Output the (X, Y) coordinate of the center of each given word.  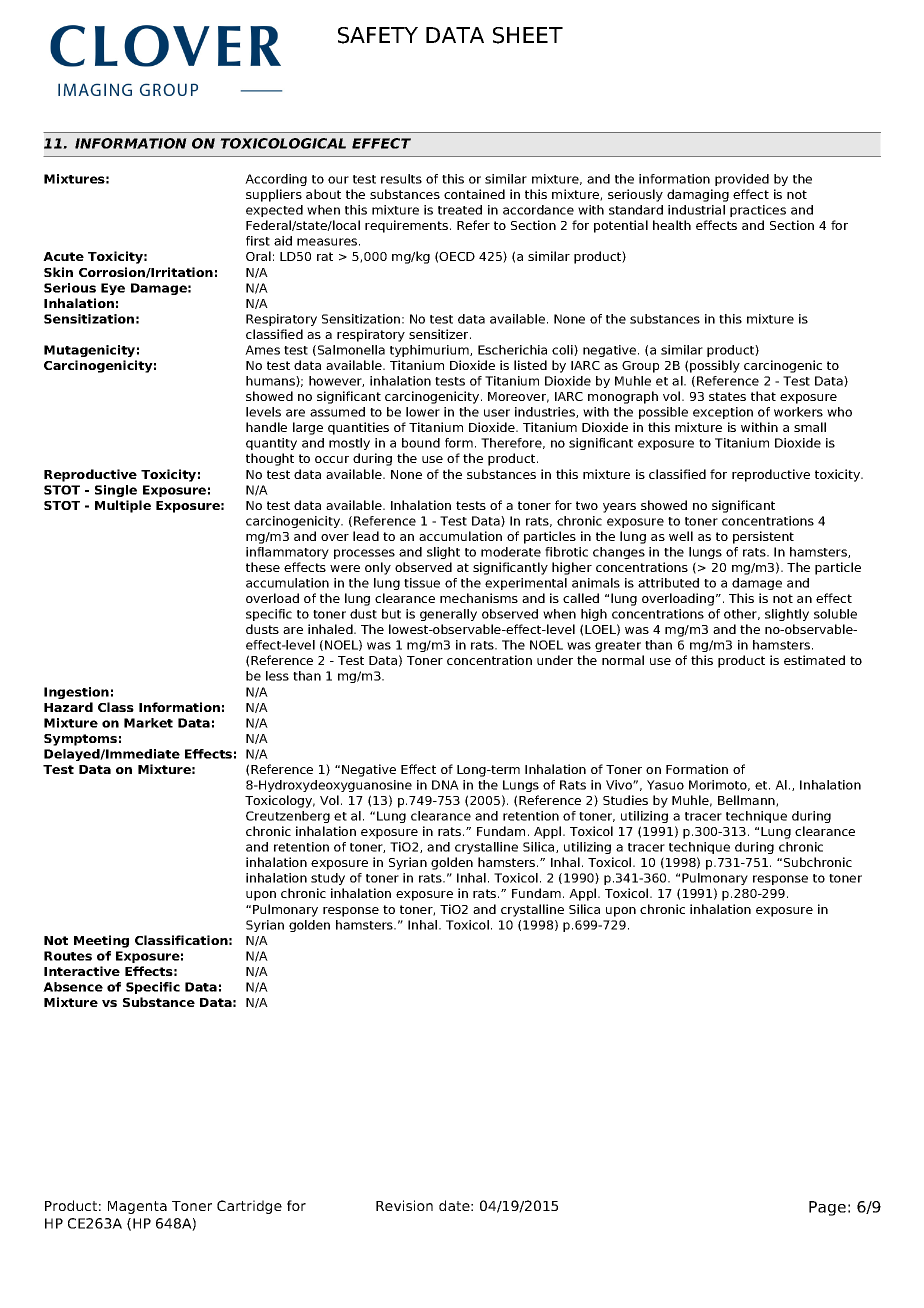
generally (448, 615)
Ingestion (76, 693)
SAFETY (378, 35)
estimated (814, 660)
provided (742, 180)
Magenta (137, 1207)
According (276, 180)
